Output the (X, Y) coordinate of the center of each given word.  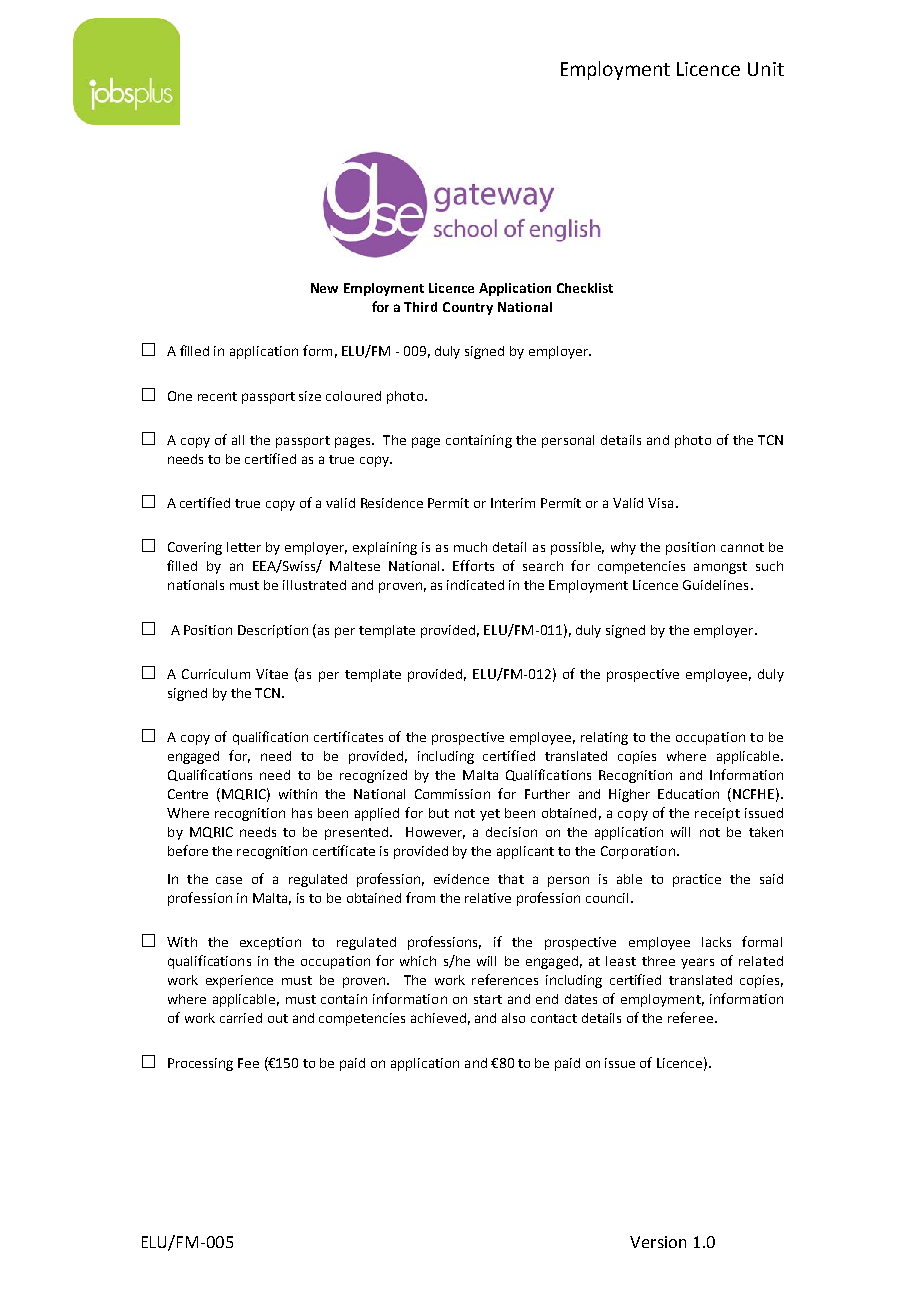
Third (420, 307)
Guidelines (715, 585)
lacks (716, 942)
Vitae (272, 674)
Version (658, 1242)
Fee (248, 1063)
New (324, 288)
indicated (475, 585)
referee (690, 1017)
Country (468, 308)
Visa (660, 503)
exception (270, 943)
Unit (766, 69)
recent (217, 396)
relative (488, 898)
